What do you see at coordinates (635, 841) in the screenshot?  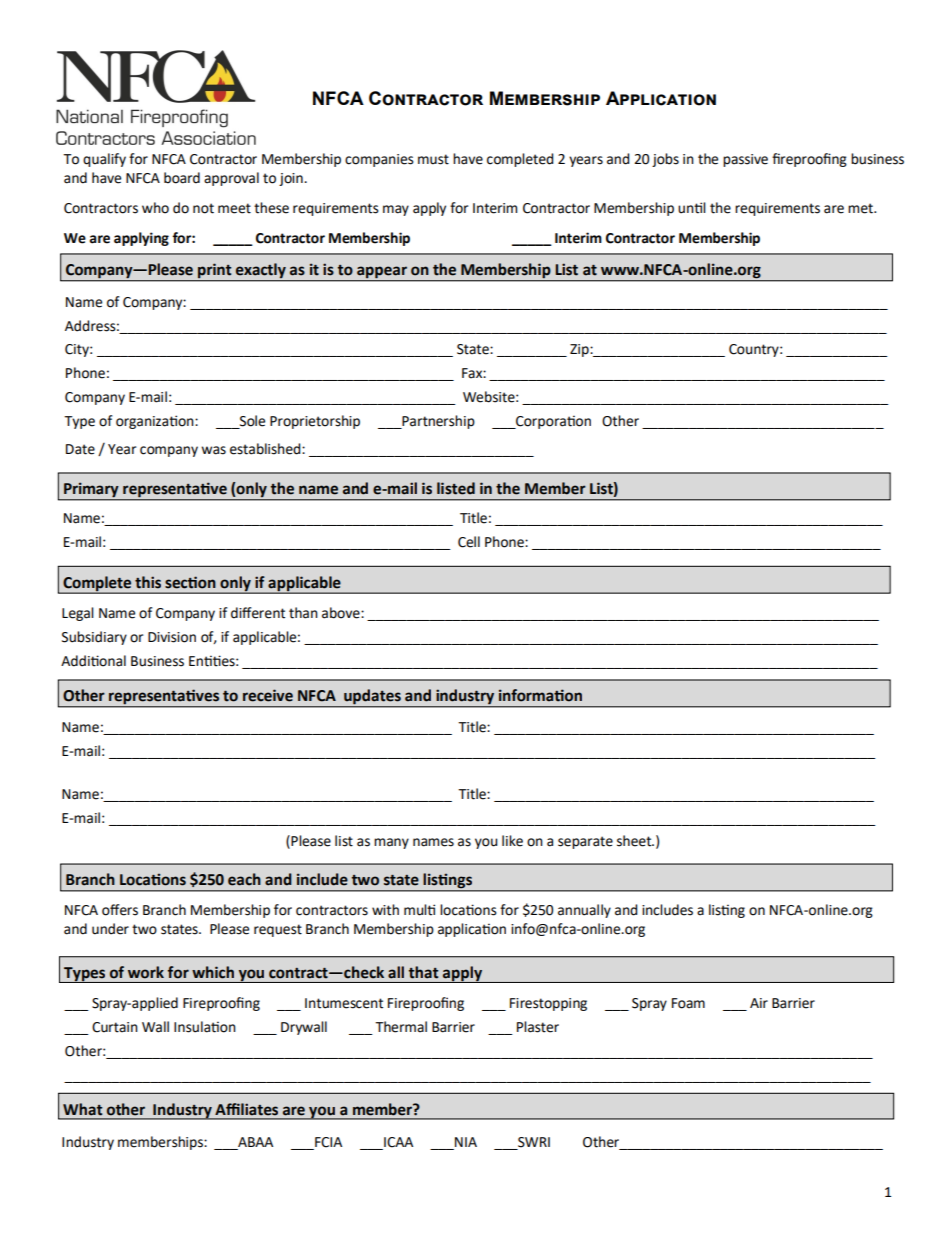 I see `sheet` at bounding box center [635, 841].
